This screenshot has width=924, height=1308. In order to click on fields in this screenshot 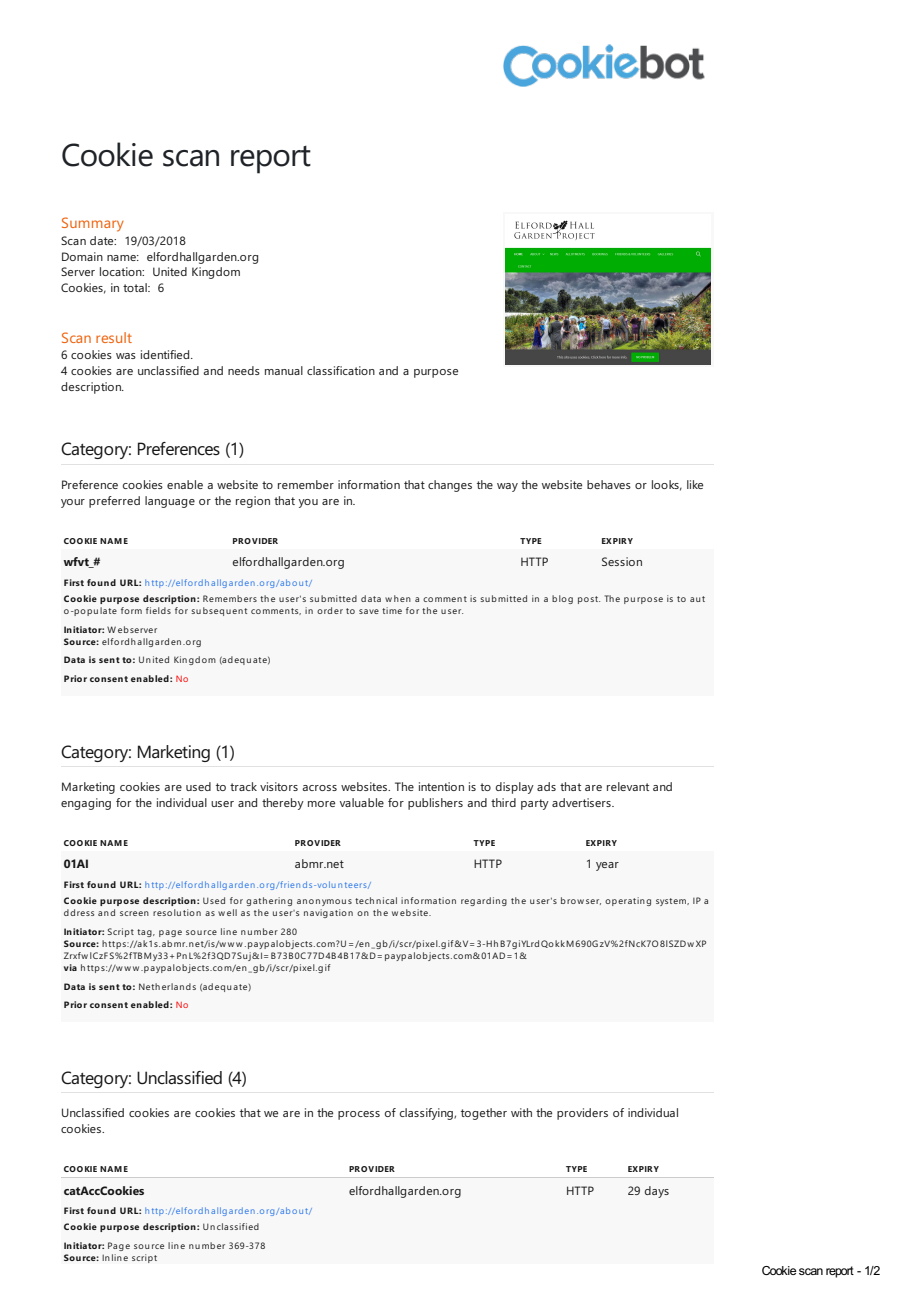, I will do `click(158, 610)`.
